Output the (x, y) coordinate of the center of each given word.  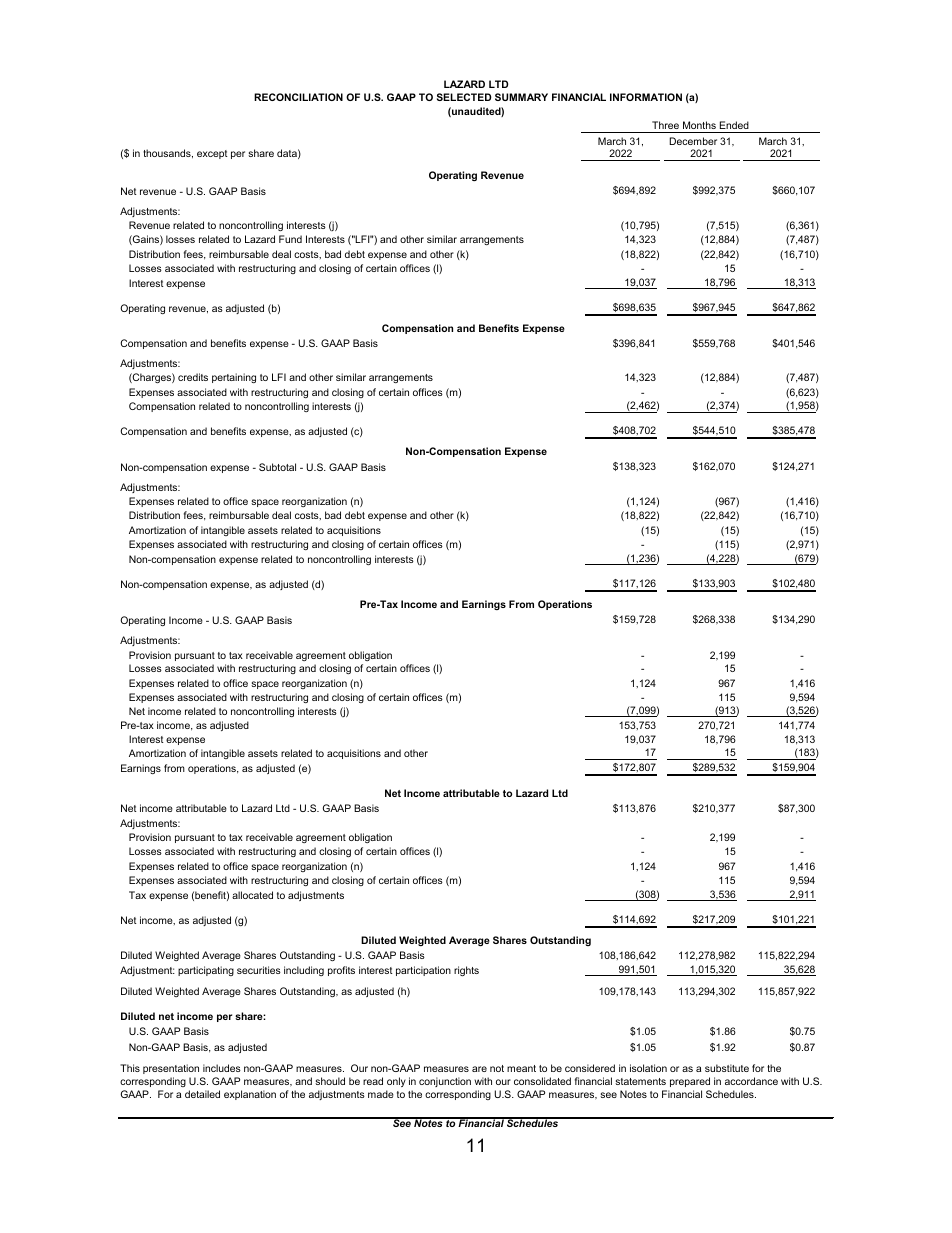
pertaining (234, 378)
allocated (252, 895)
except (212, 154)
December (693, 141)
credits (193, 377)
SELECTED (464, 97)
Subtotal (277, 467)
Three (665, 125)
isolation (648, 1068)
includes (222, 1068)
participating (206, 971)
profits (341, 971)
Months (699, 125)
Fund (290, 239)
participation (423, 971)
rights (466, 971)
